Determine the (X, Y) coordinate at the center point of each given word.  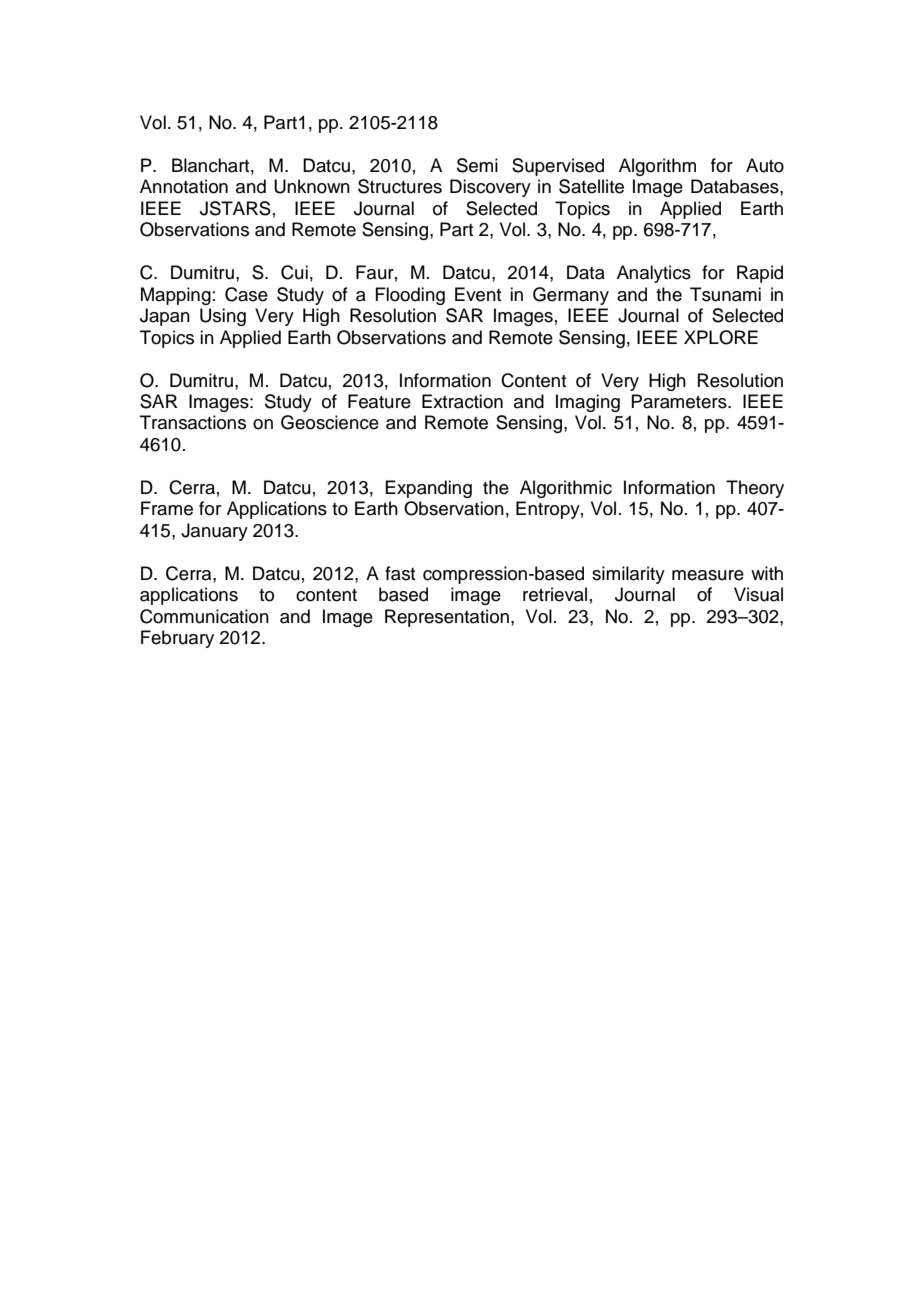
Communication (204, 616)
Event (478, 294)
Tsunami (725, 294)
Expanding (428, 489)
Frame (167, 508)
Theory (755, 489)
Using (223, 317)
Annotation (184, 186)
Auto (765, 165)
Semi (477, 165)
